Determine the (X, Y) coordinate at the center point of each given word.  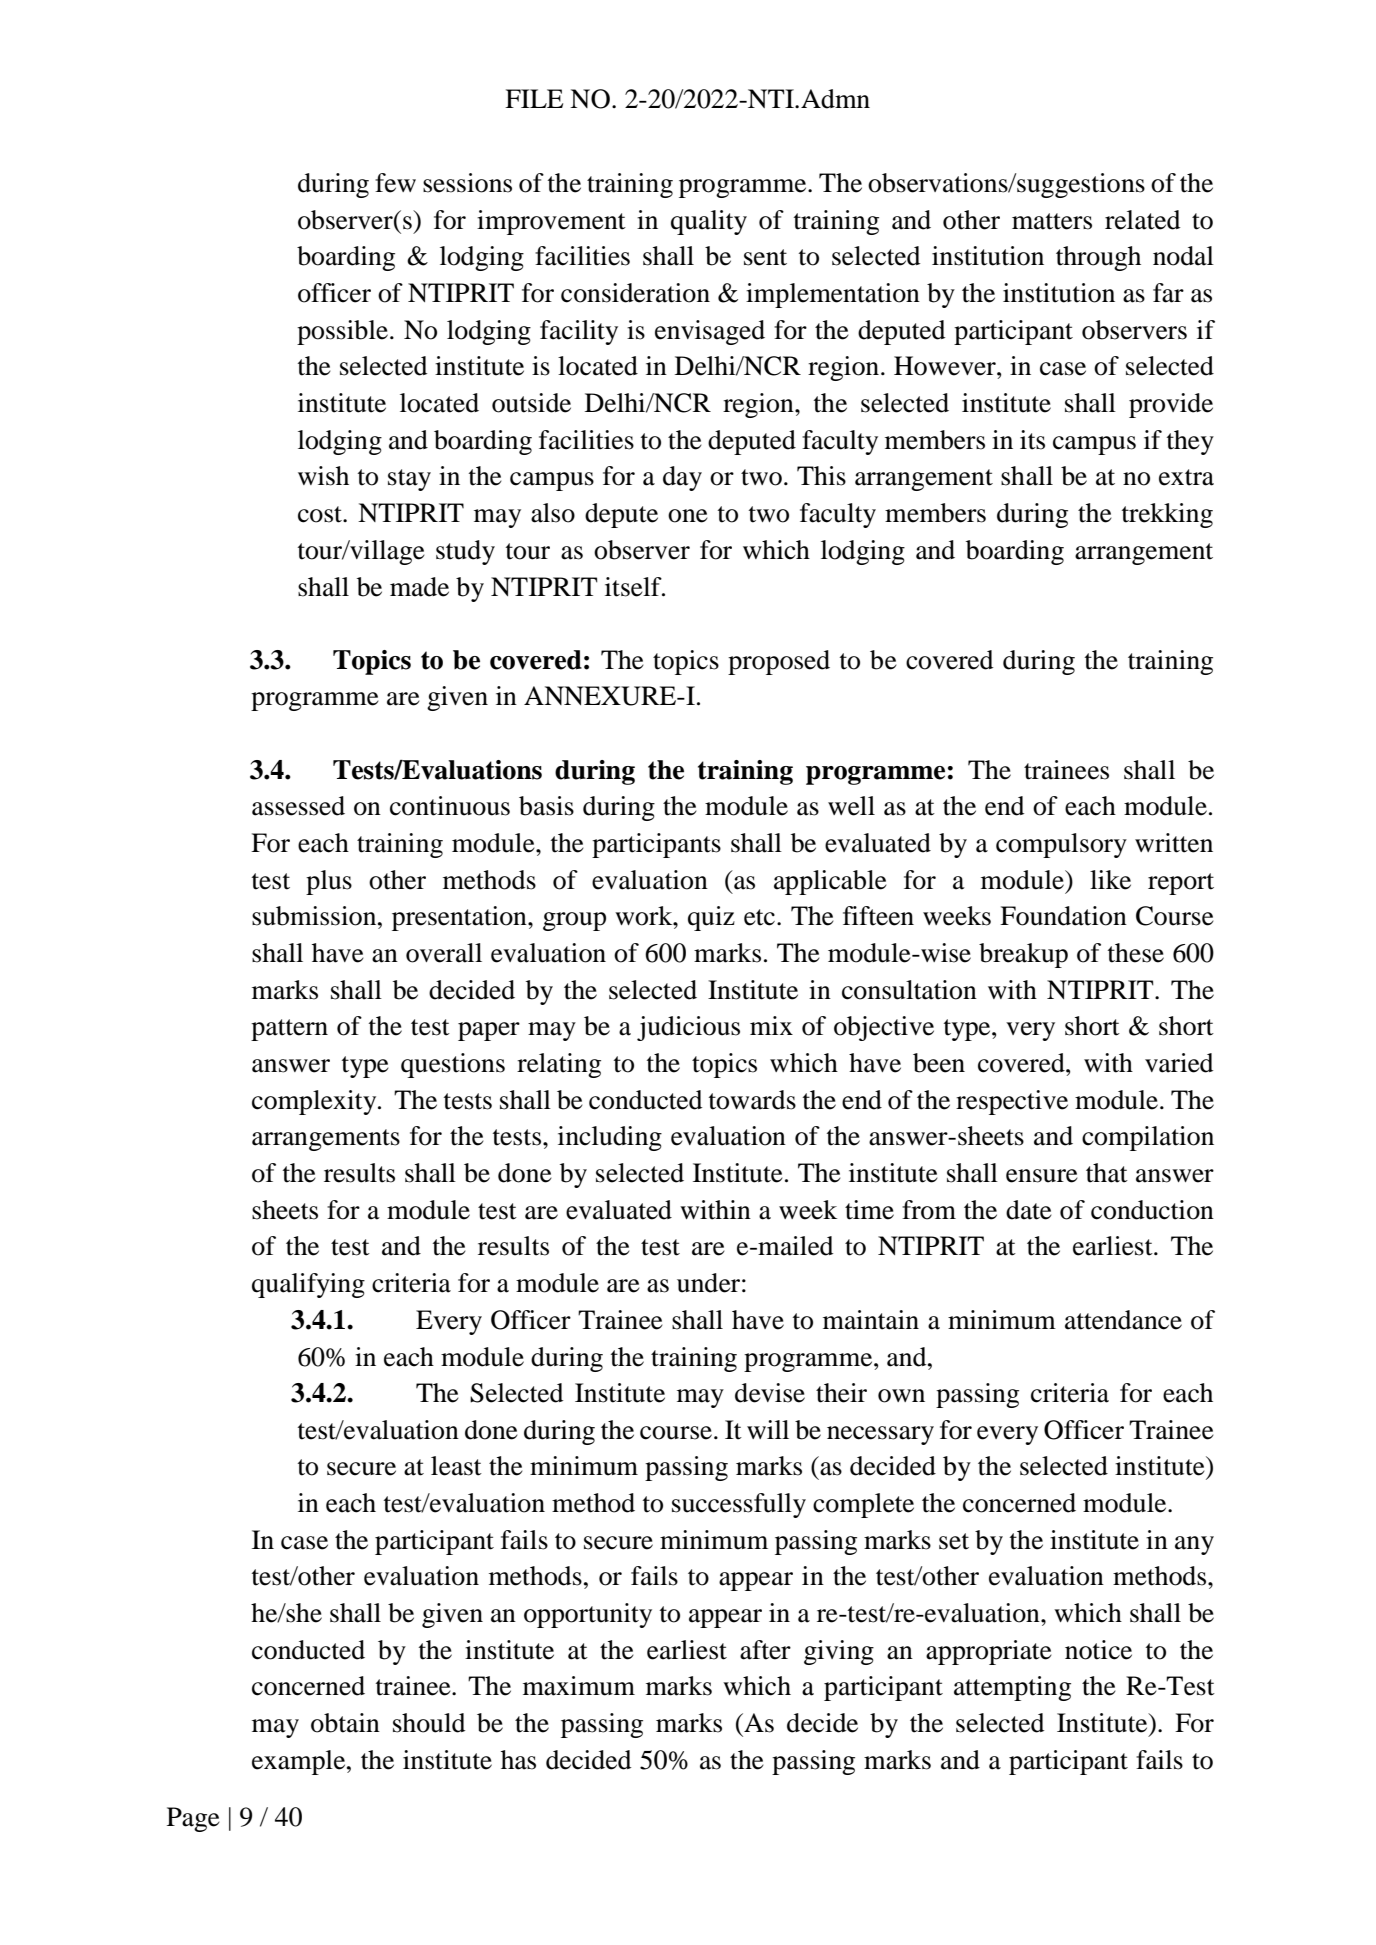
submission (315, 916)
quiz (711, 918)
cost (321, 514)
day (682, 478)
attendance (1123, 1320)
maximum (579, 1686)
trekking (1167, 515)
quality (709, 222)
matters (1052, 221)
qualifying (308, 1285)
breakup (1023, 955)
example (300, 1762)
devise (770, 1393)
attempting (1012, 1688)
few (395, 183)
